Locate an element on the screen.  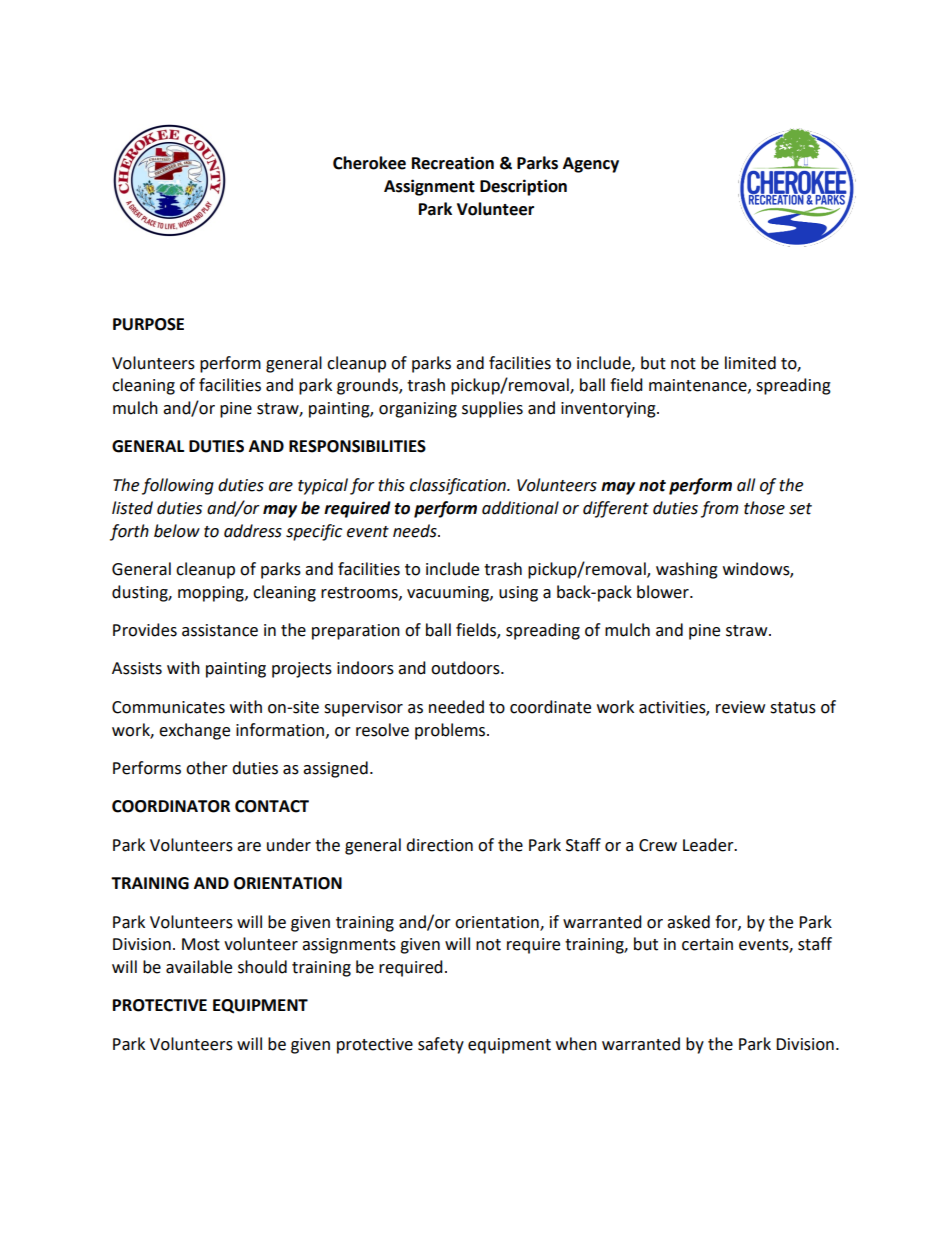
safety is located at coordinates (441, 1045).
